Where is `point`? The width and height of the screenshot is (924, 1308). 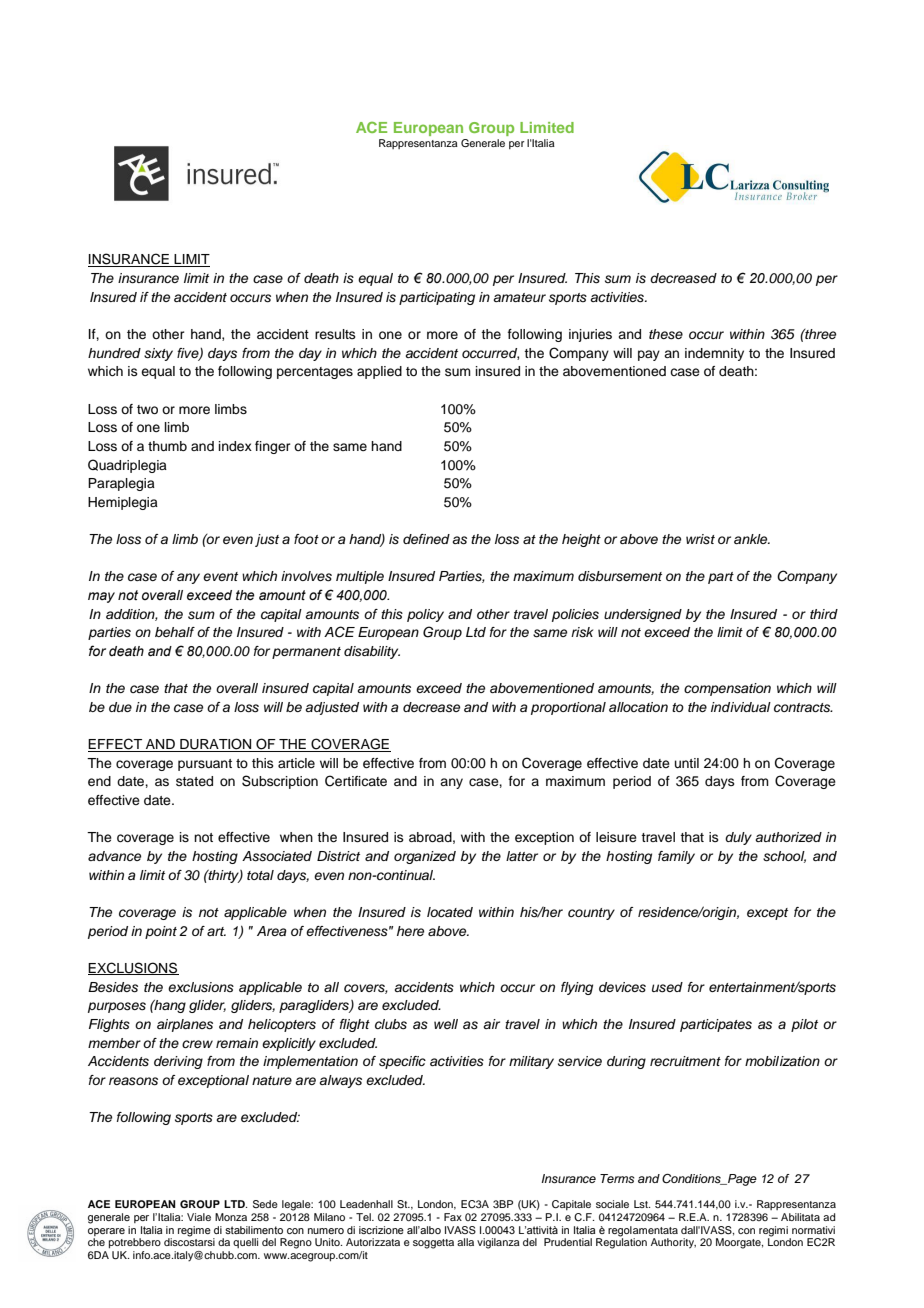
point is located at coordinates (161, 932).
